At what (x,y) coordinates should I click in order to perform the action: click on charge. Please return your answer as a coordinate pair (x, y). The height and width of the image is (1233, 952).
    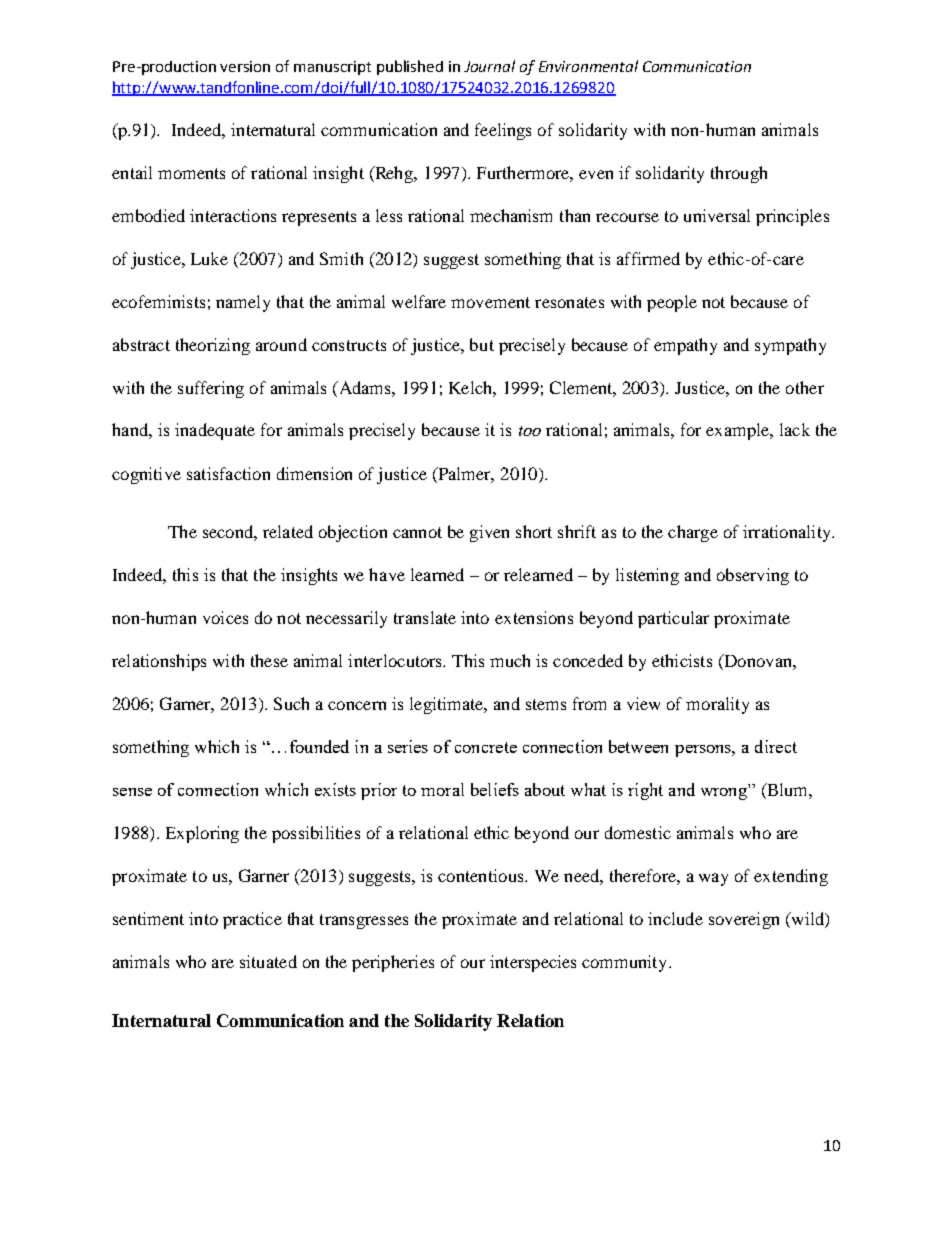
    Looking at the image, I should click on (693, 533).
